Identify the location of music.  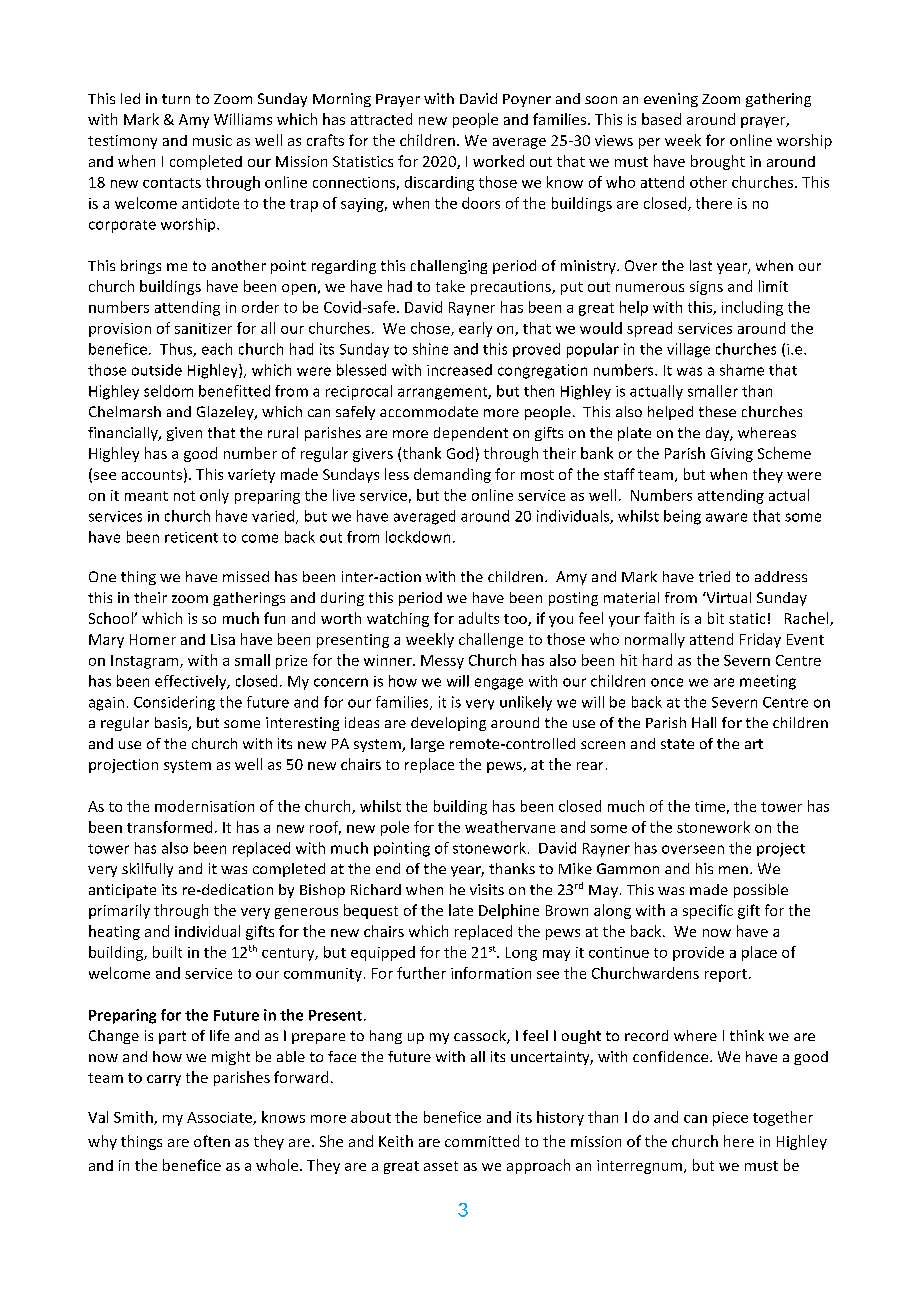
(212, 140).
